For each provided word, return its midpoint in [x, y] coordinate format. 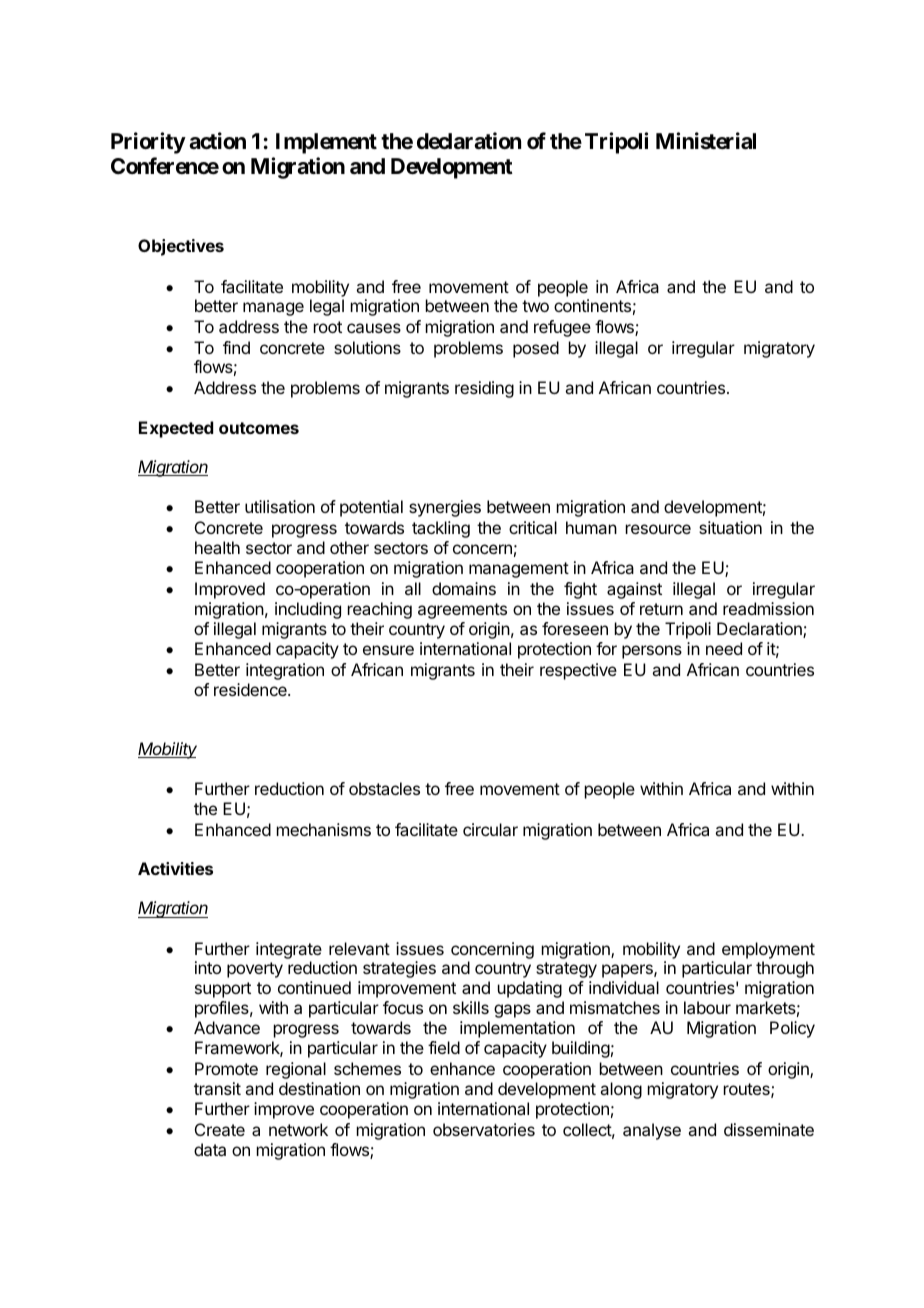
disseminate [769, 1129]
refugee [562, 328]
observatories [484, 1129]
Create [220, 1129]
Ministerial [706, 141]
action [217, 141]
